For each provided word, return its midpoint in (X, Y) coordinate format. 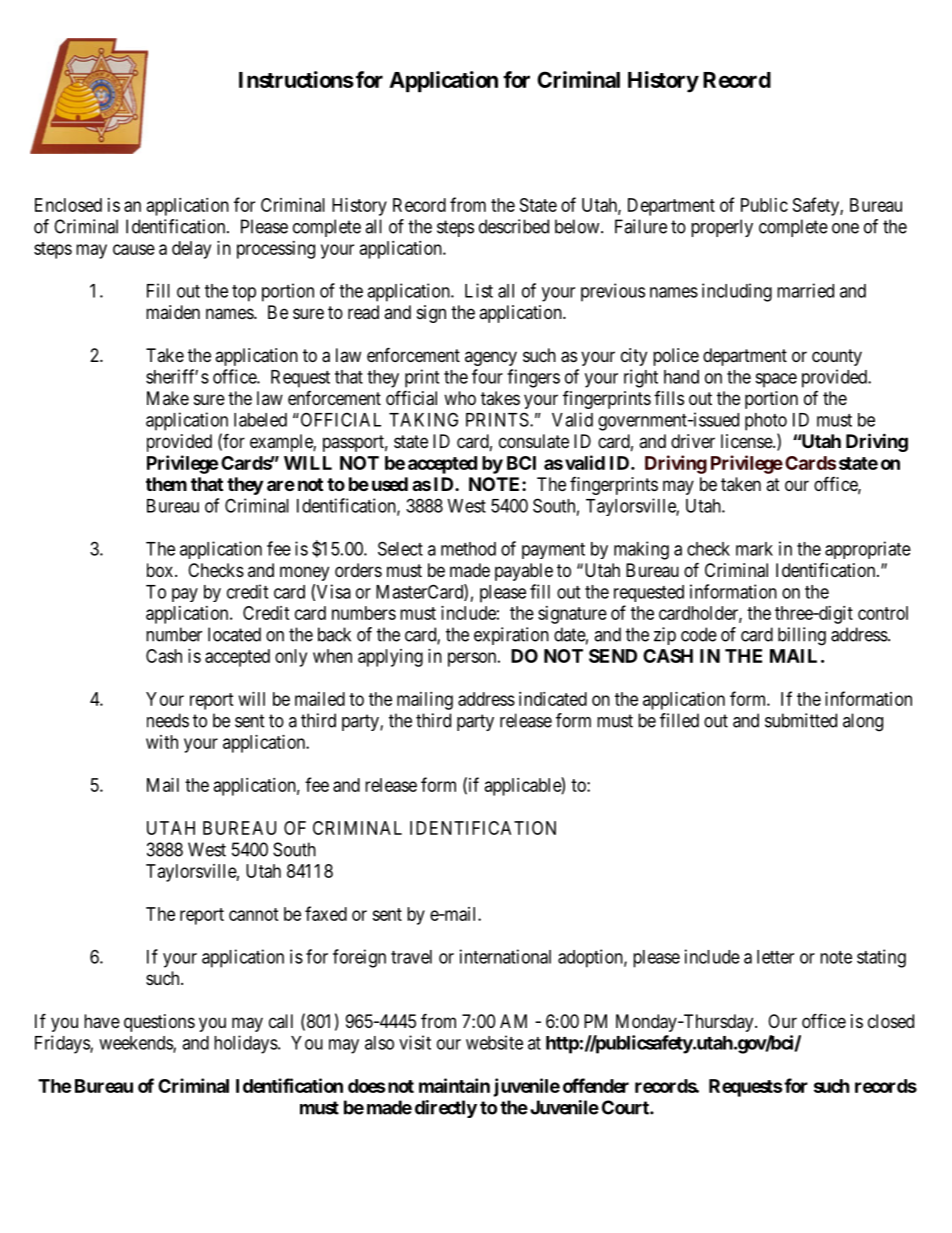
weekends (136, 1044)
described (514, 226)
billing (802, 636)
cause (134, 249)
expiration (511, 636)
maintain (454, 1085)
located (234, 634)
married (805, 290)
